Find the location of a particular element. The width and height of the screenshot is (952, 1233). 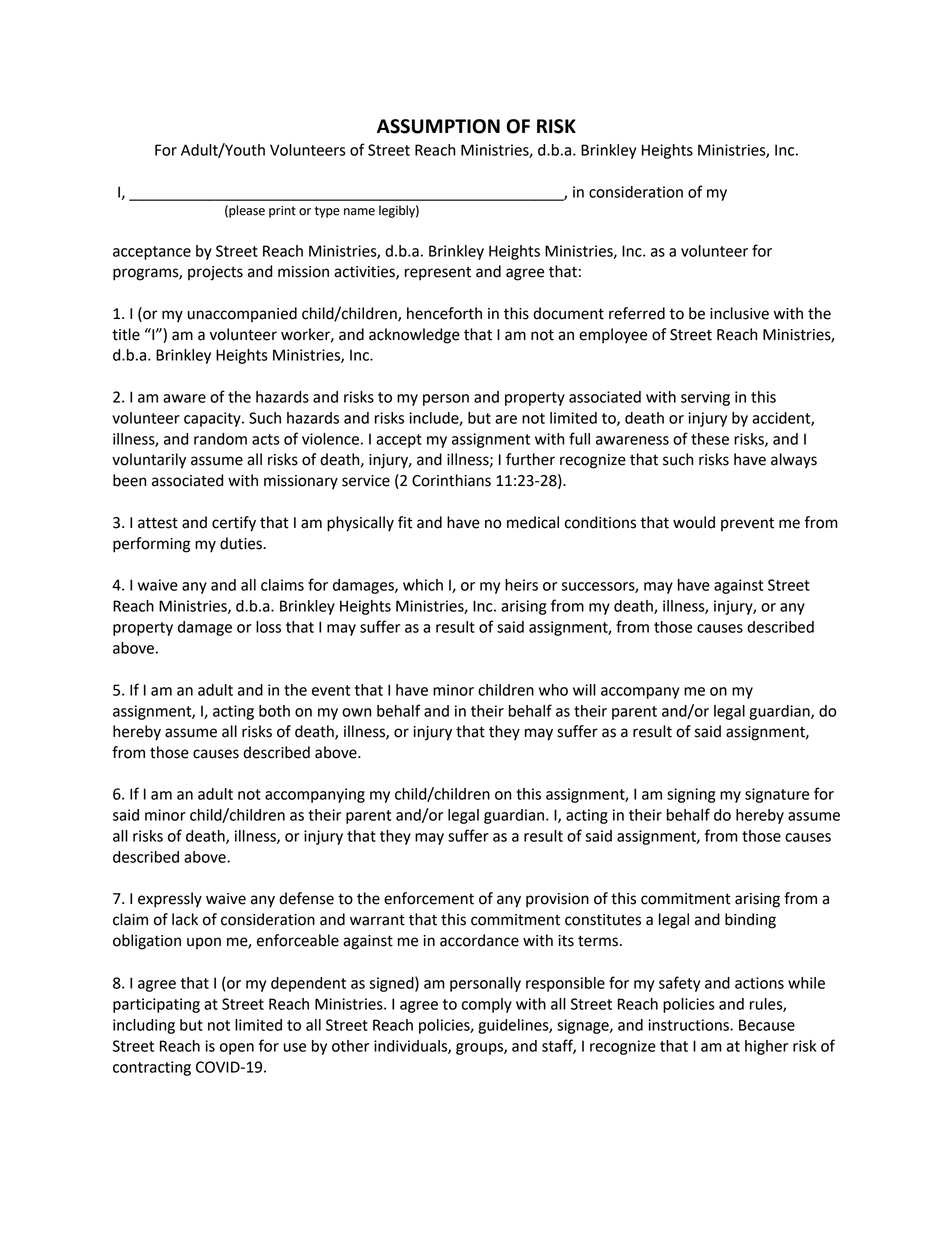

instructions is located at coordinates (689, 1025).
